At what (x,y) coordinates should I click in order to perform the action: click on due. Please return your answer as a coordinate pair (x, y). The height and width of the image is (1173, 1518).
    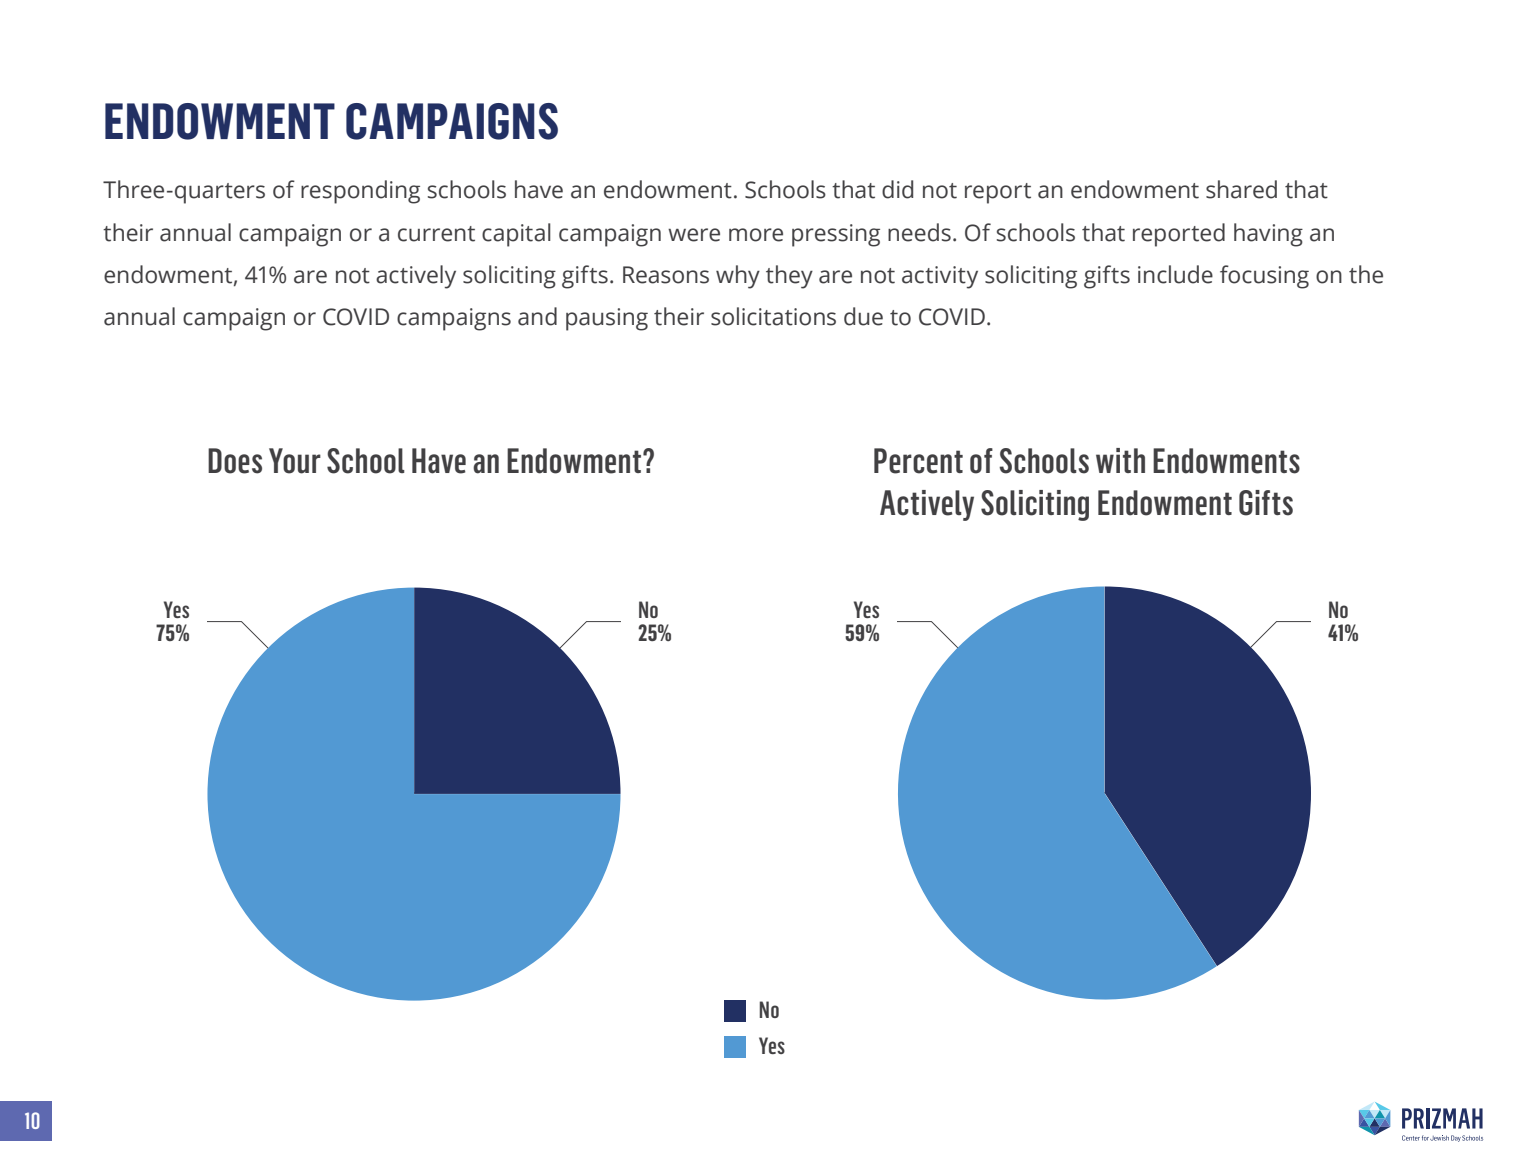
    Looking at the image, I should click on (863, 316).
